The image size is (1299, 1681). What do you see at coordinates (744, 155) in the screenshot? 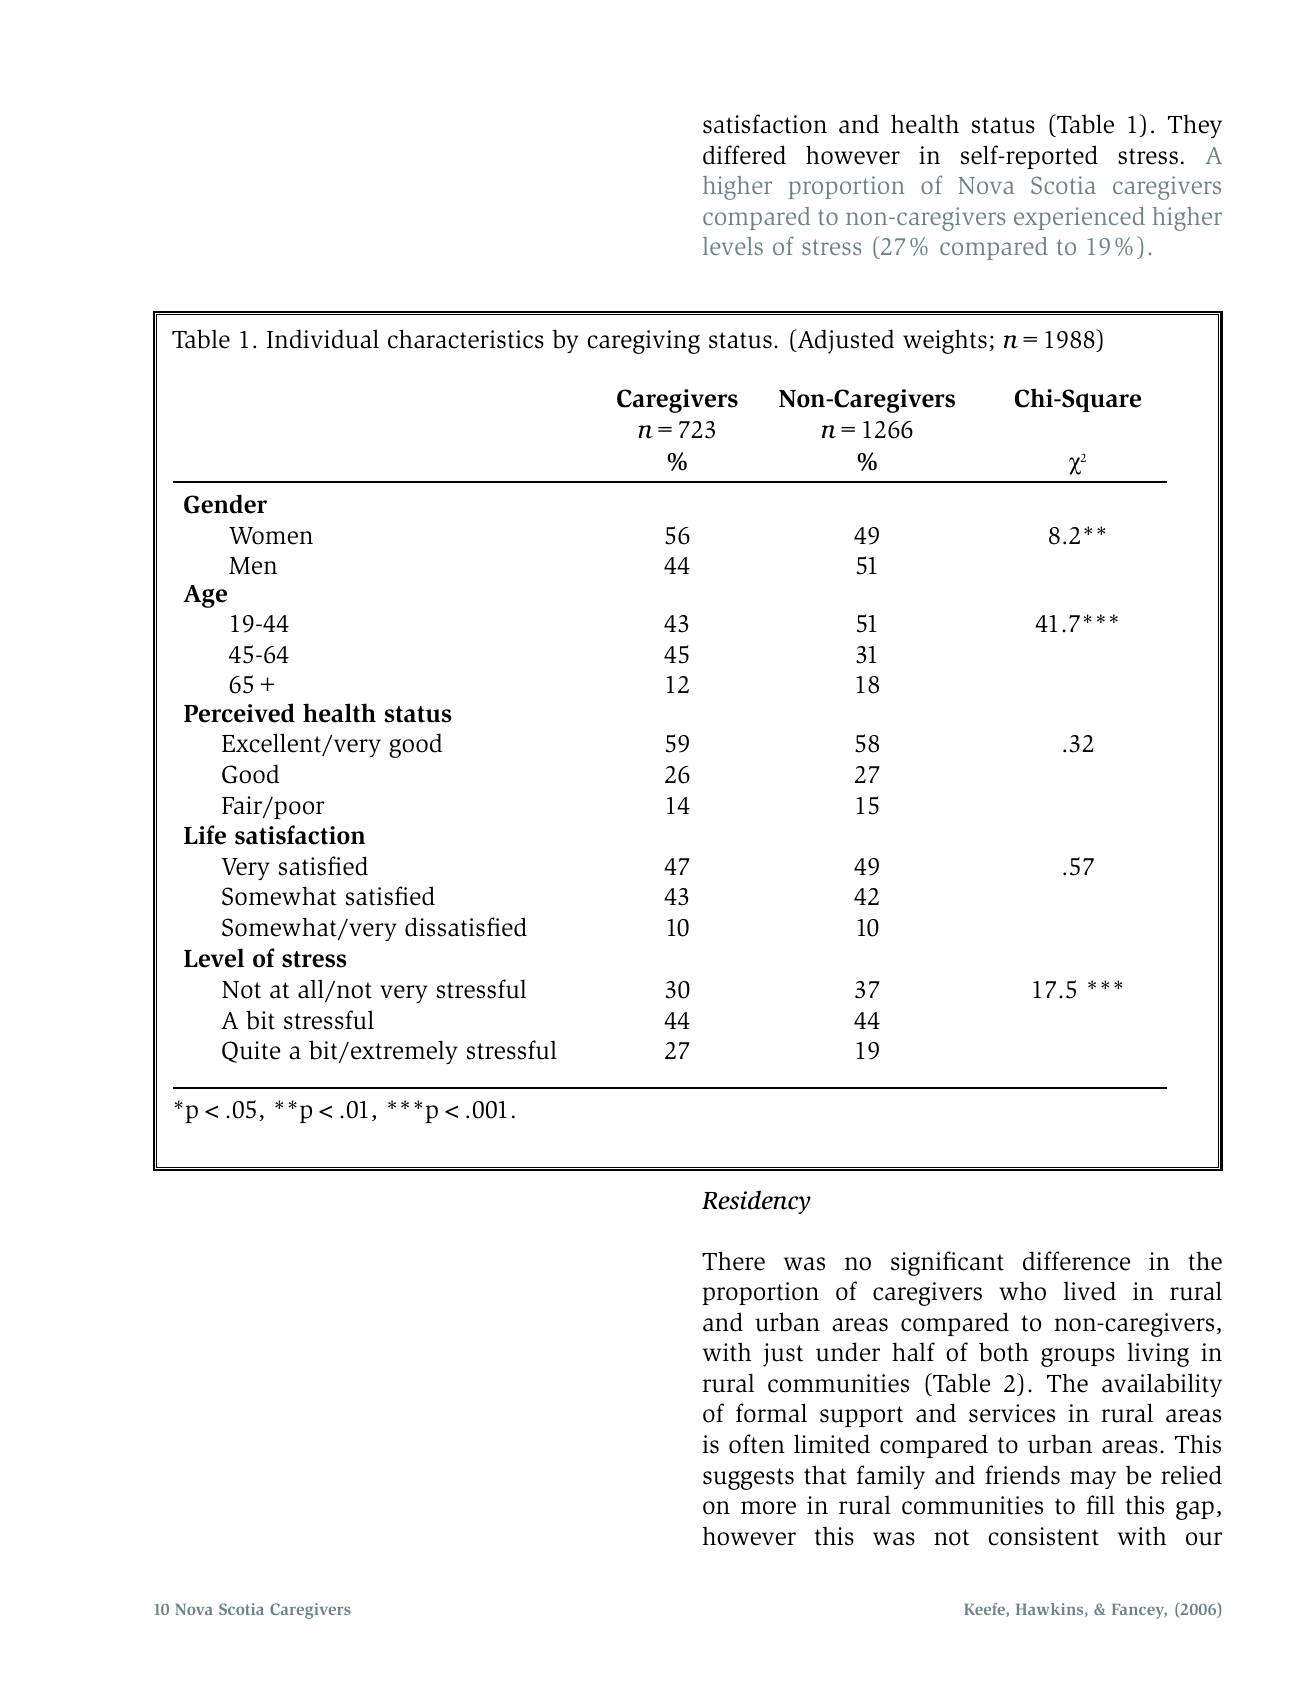
I see `differed` at bounding box center [744, 155].
